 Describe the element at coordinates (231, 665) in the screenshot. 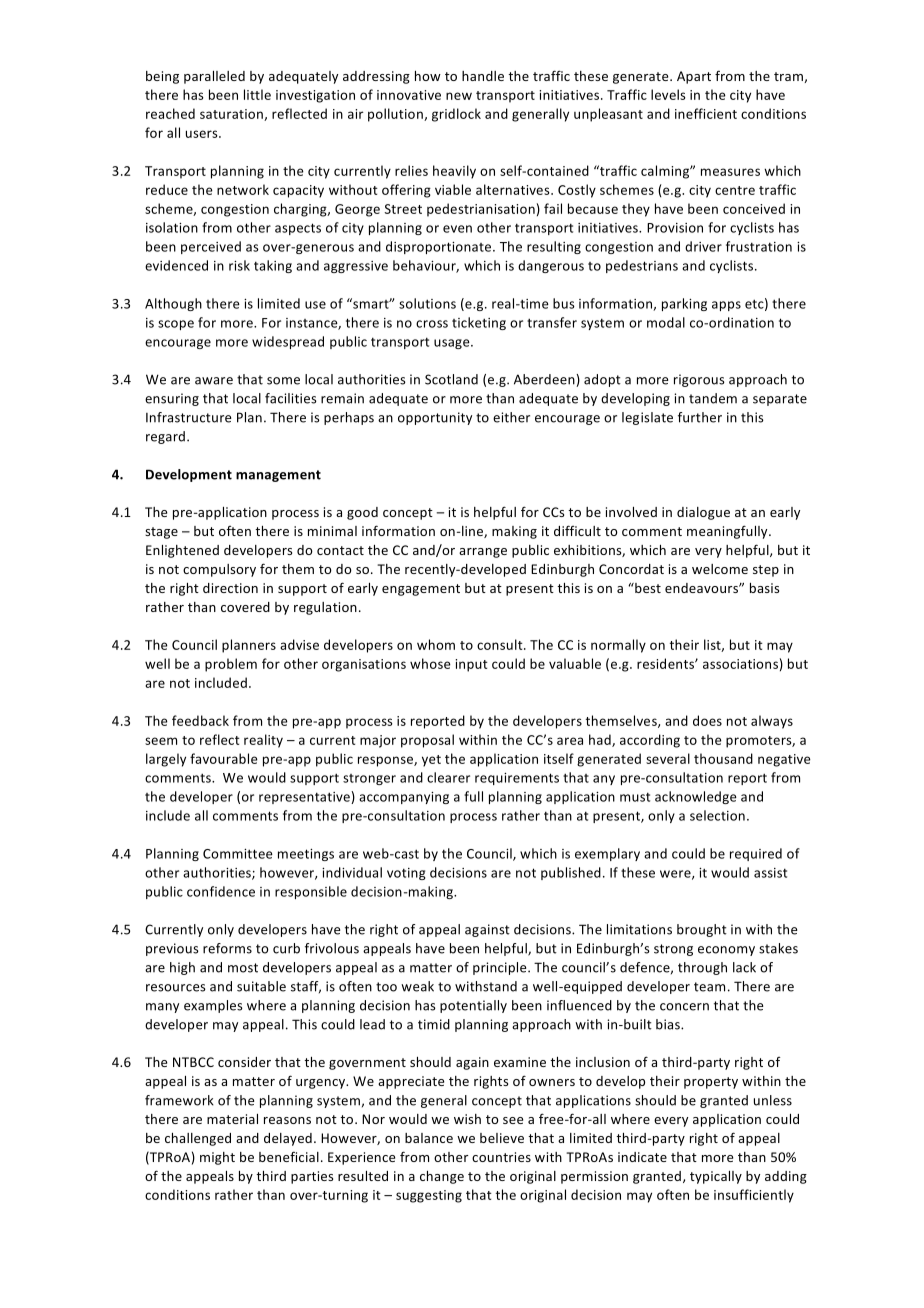

I see `problem` at that location.
